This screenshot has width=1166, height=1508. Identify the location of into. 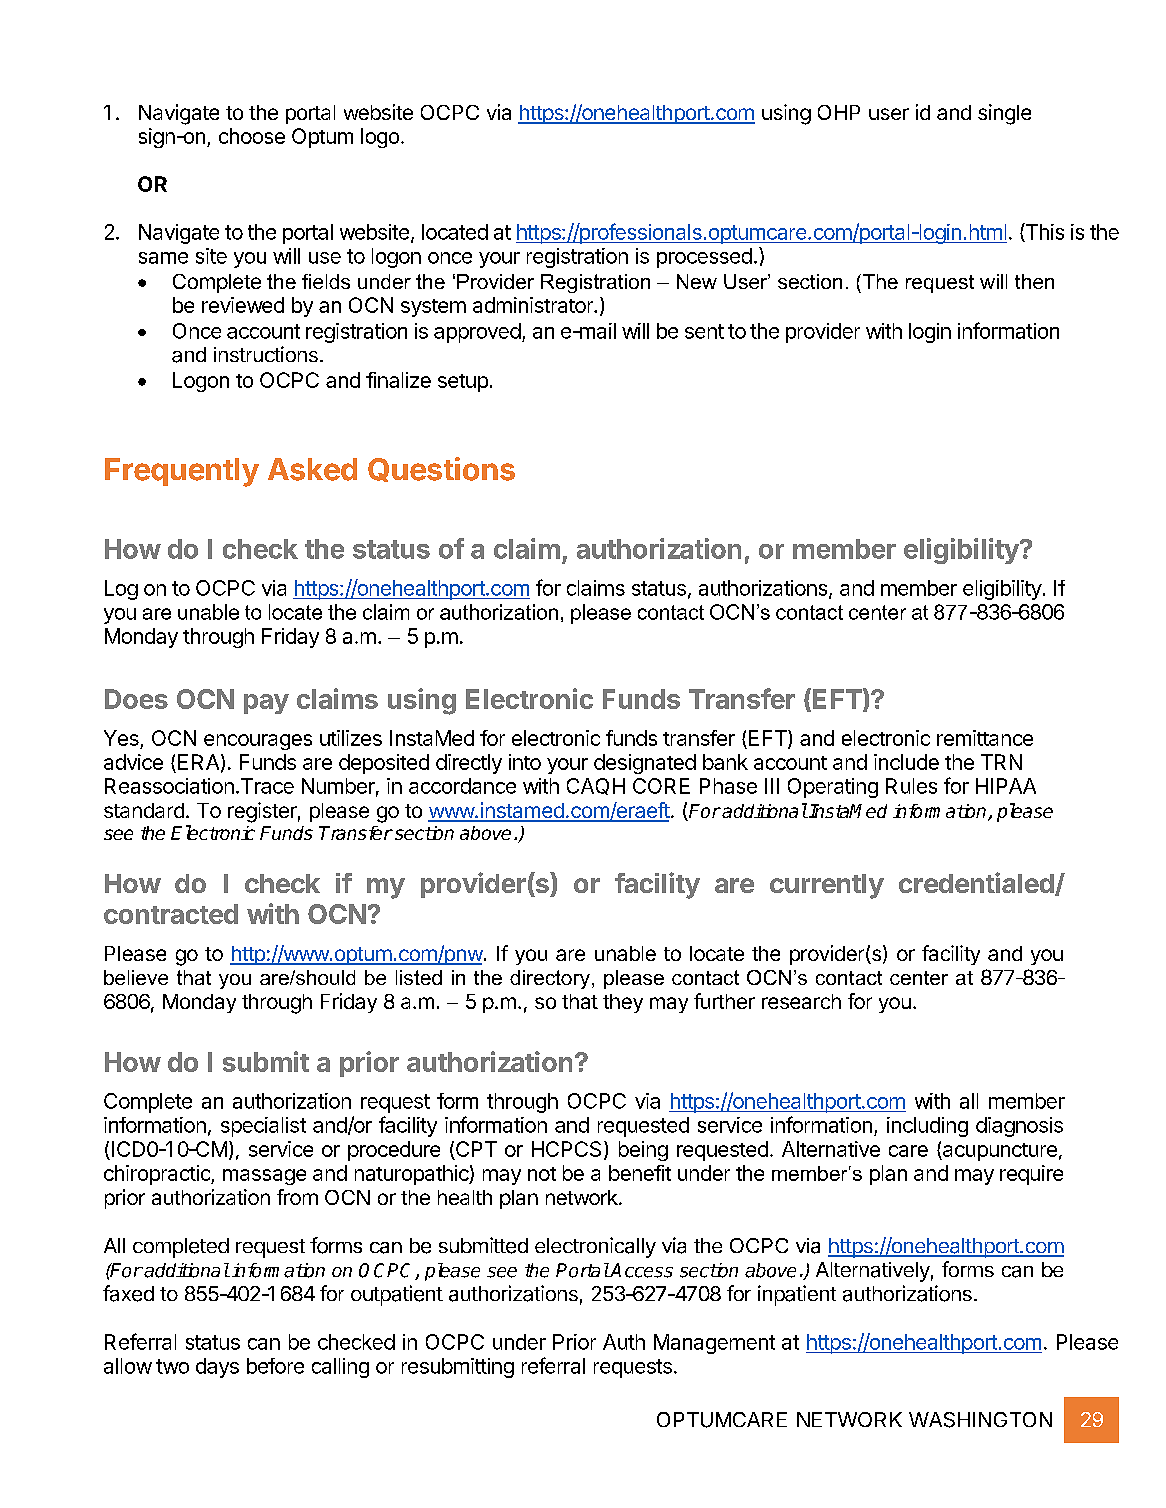
(525, 762).
